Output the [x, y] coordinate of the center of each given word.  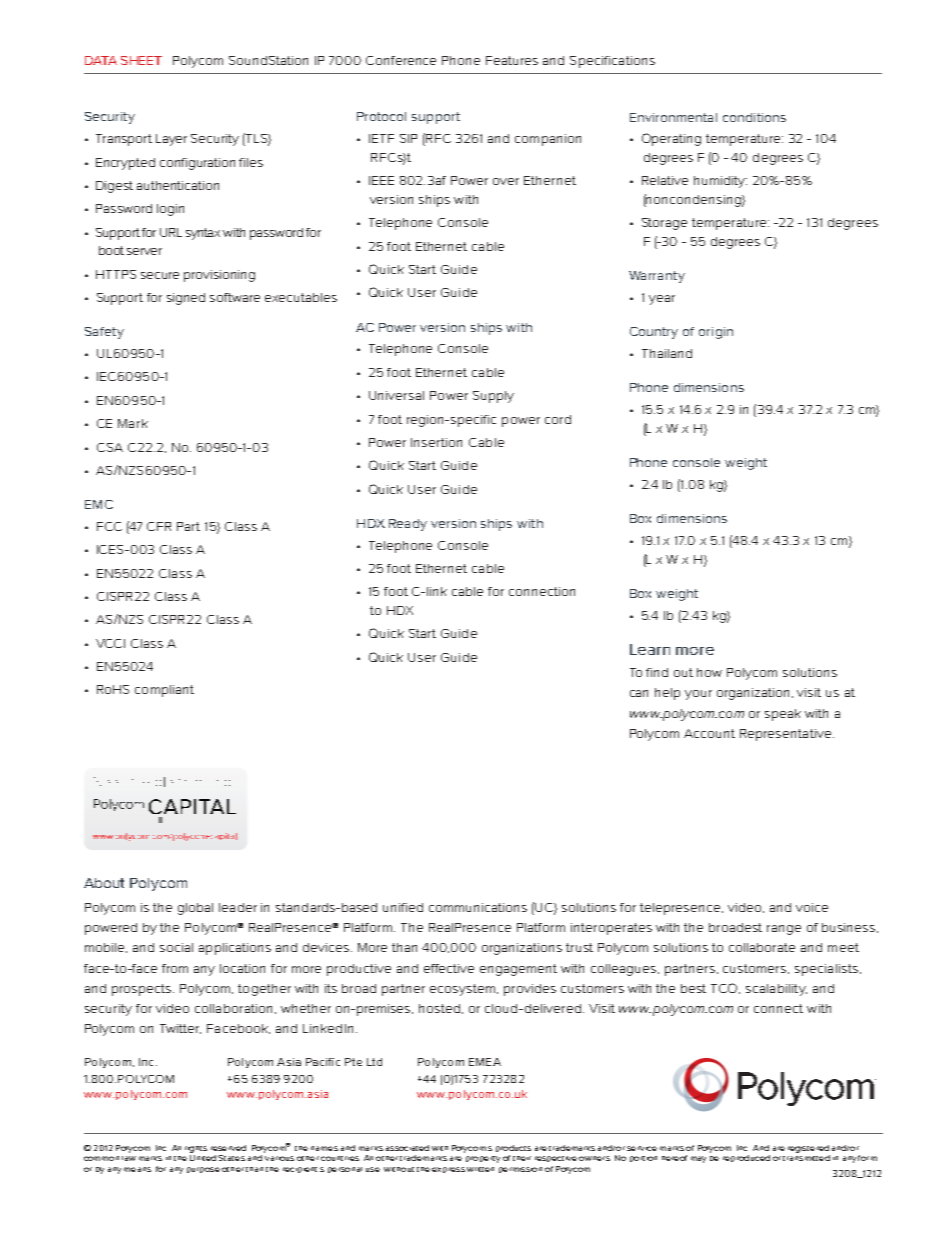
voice [812, 907]
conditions [754, 117]
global [195, 909]
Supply [493, 397]
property [483, 1159]
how [709, 672]
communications [478, 907]
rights [196, 1149]
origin [716, 333]
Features [512, 60]
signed [186, 299]
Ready [408, 525]
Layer [171, 140]
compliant [164, 691]
